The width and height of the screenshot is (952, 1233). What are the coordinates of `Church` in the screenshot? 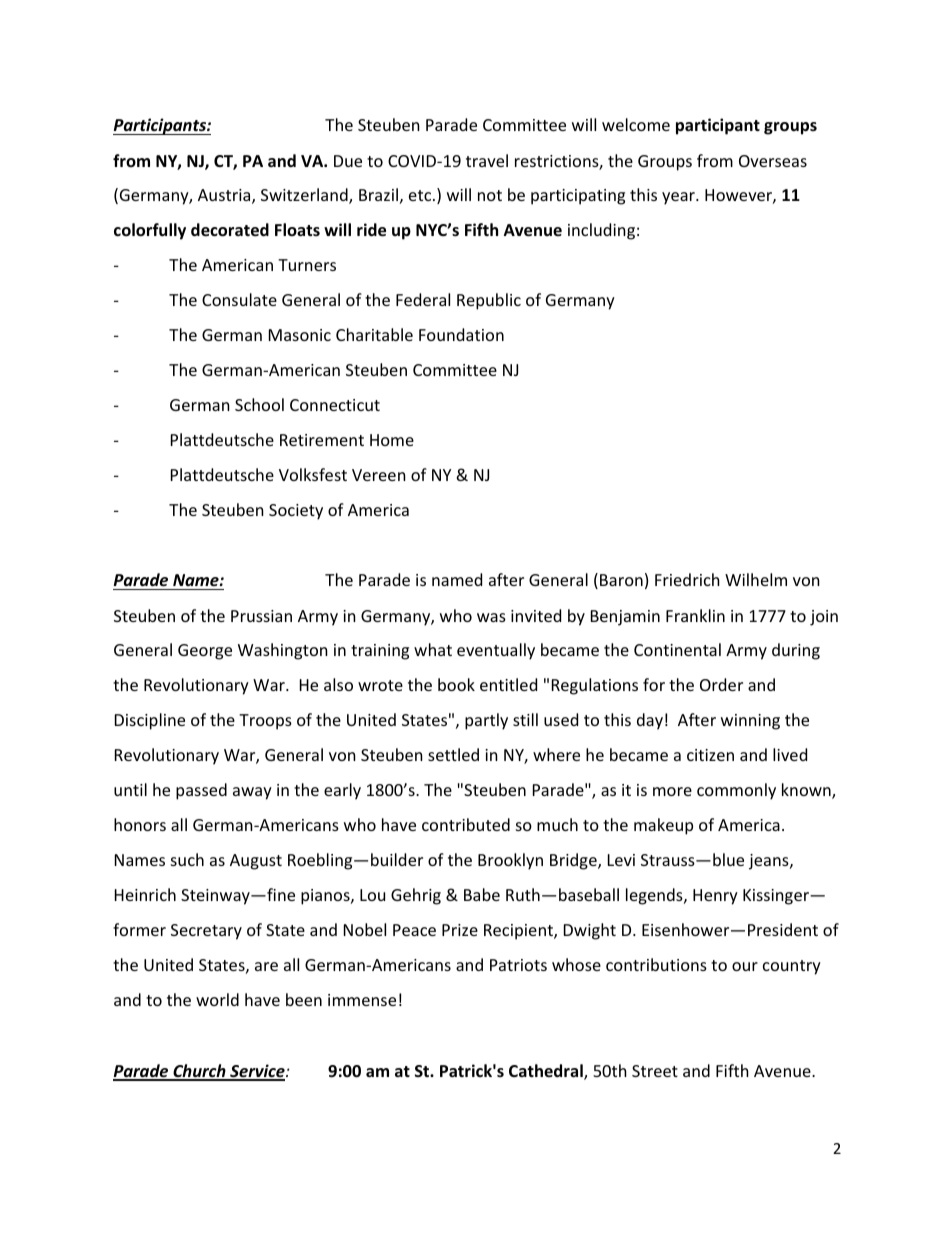 It's located at (199, 1072).
